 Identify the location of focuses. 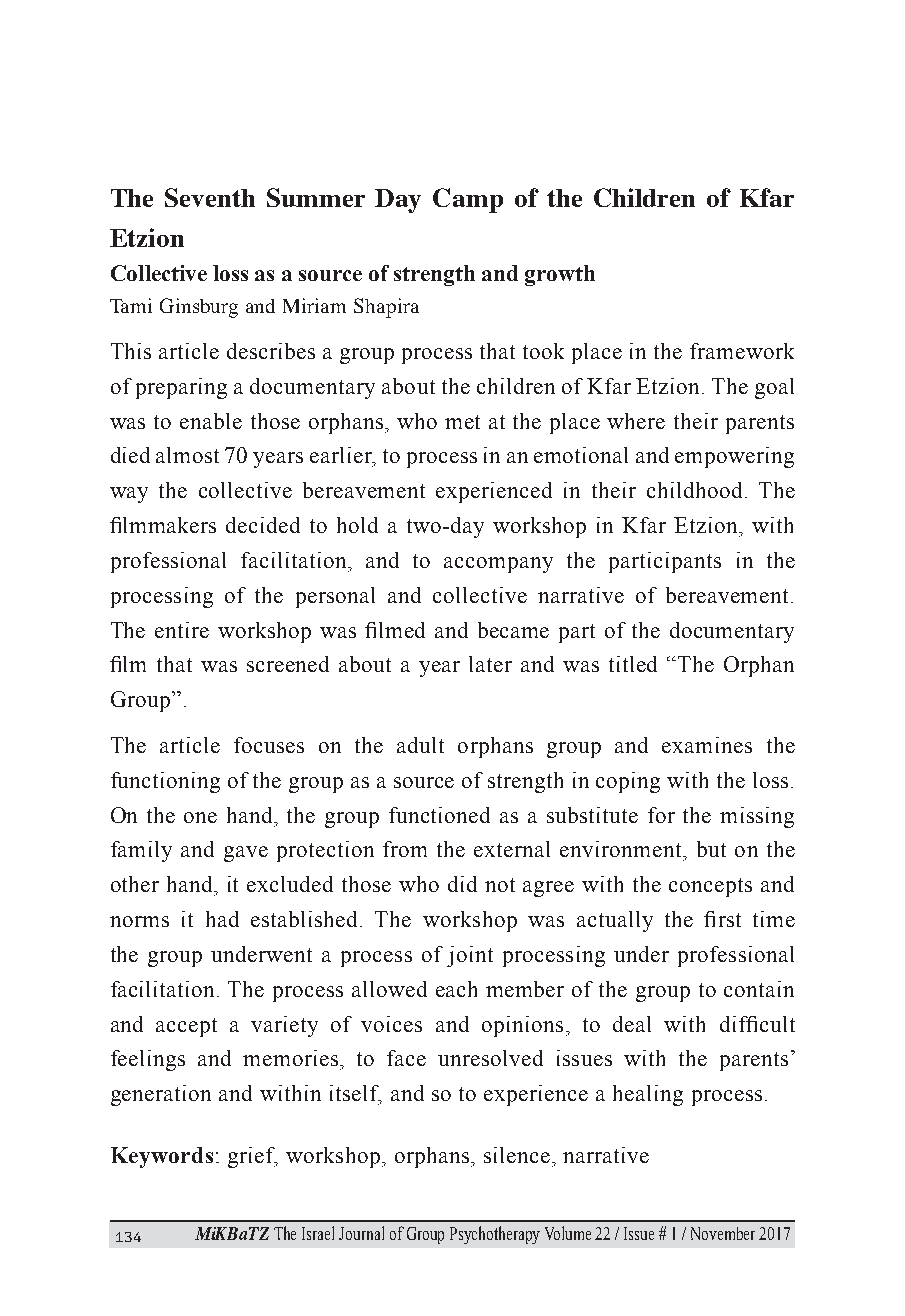
(269, 745).
